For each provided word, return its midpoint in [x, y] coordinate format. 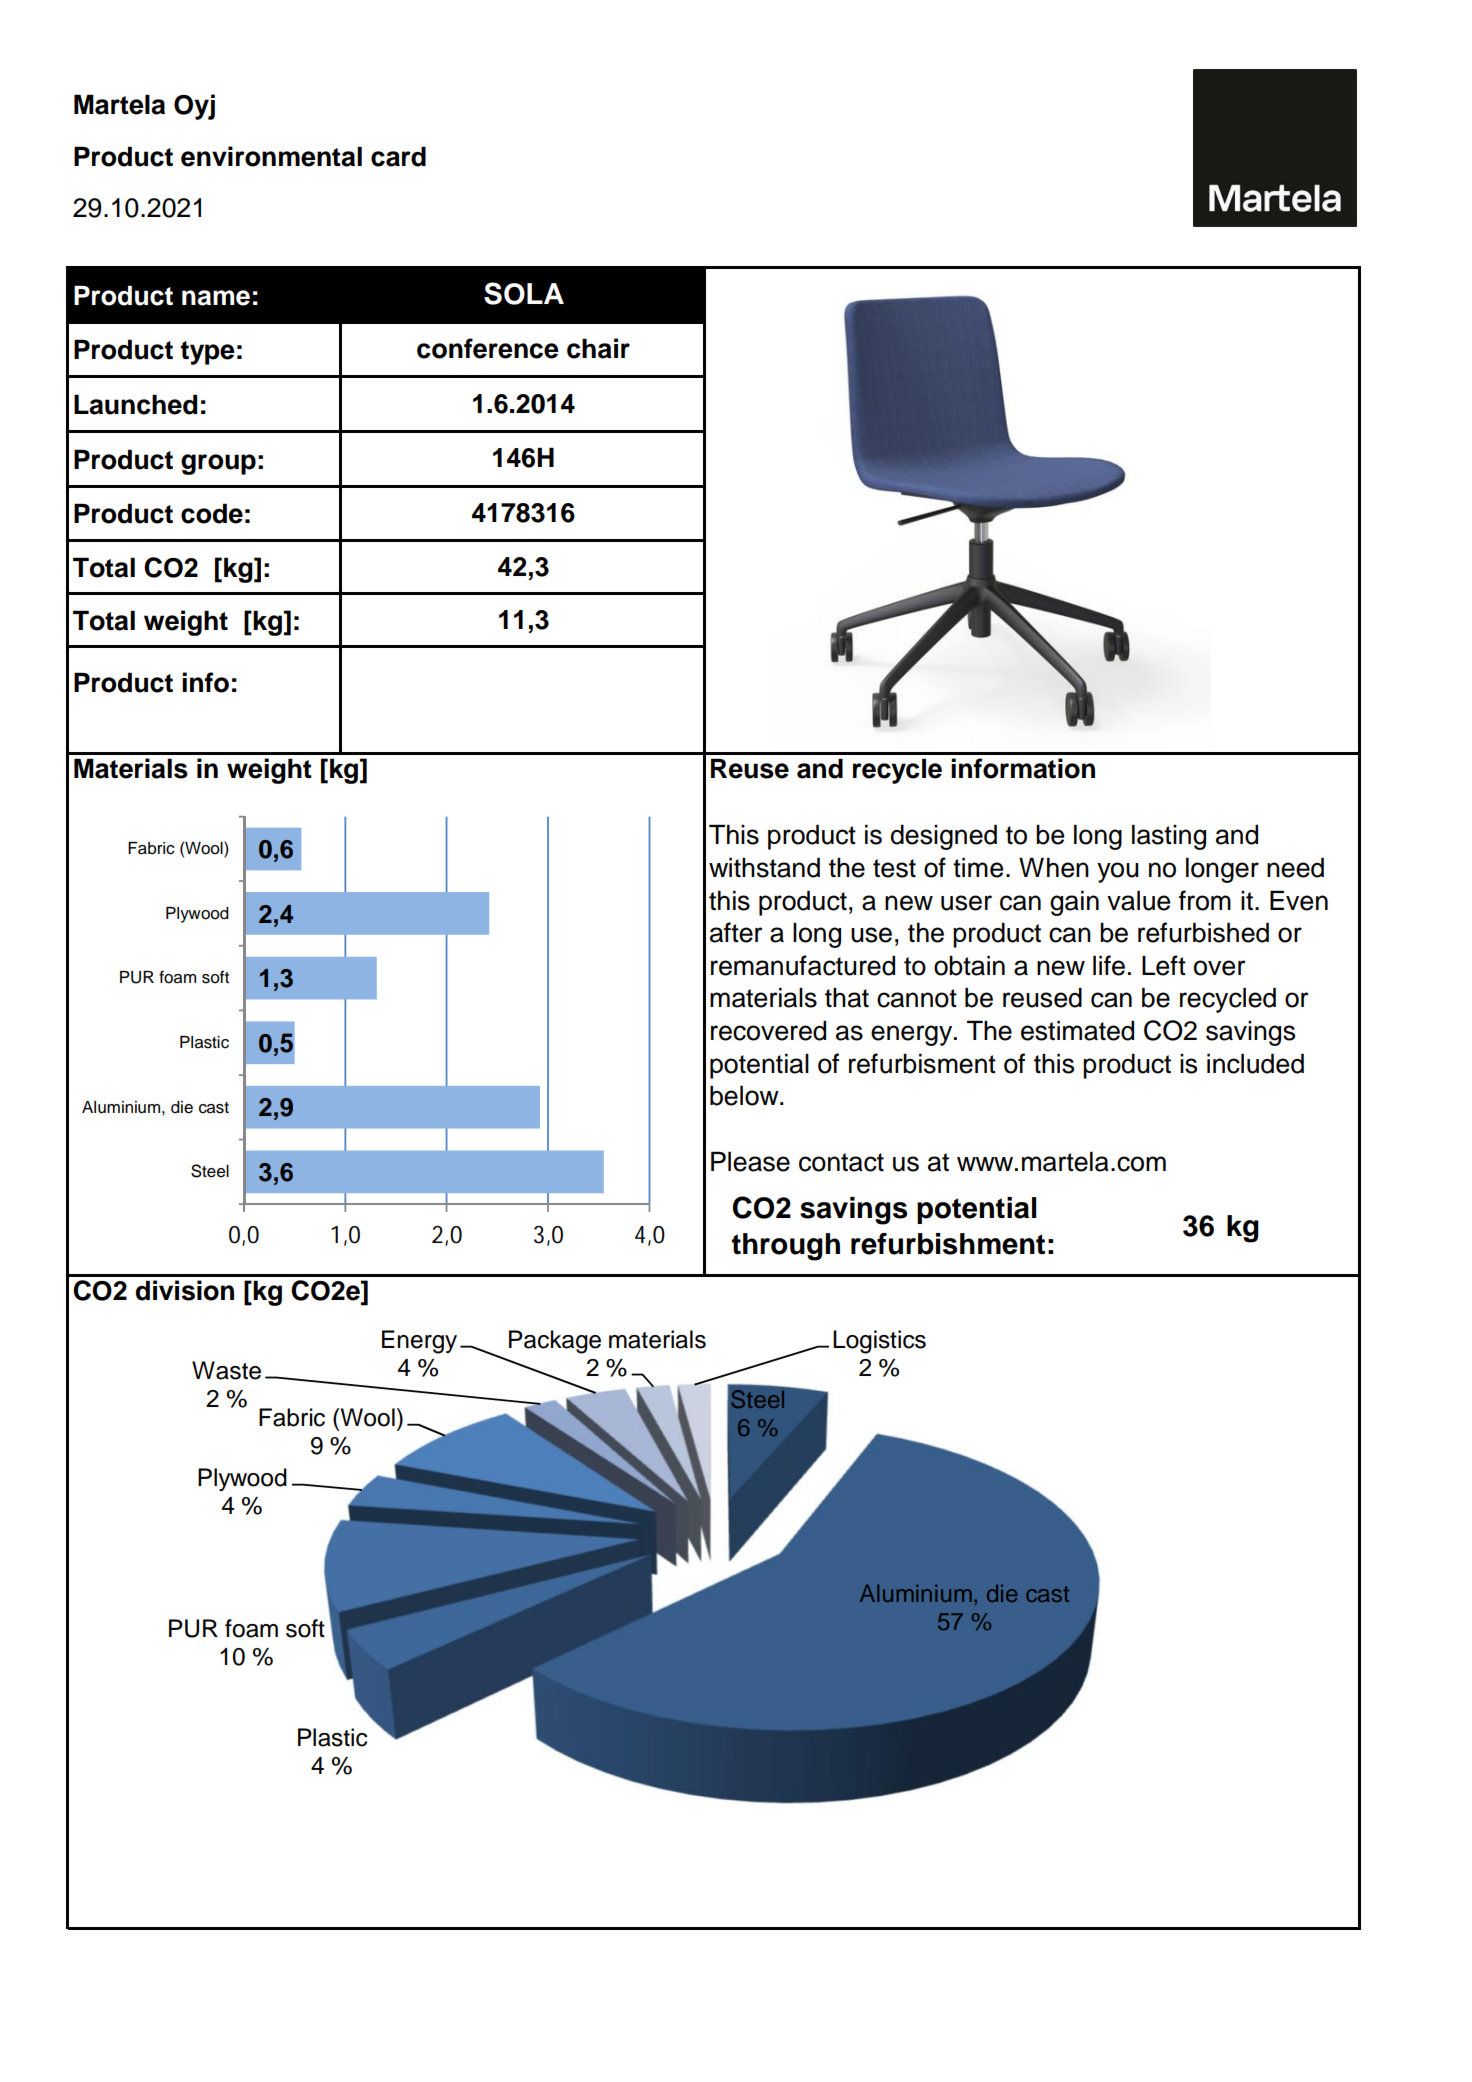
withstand [764, 867]
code [212, 513]
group [218, 464]
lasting [1169, 837]
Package [555, 1342]
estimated [1077, 1030]
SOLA [524, 293]
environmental [271, 156]
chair [598, 348]
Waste [226, 1370]
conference [488, 348]
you [1118, 872]
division [185, 1290]
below [745, 1095]
